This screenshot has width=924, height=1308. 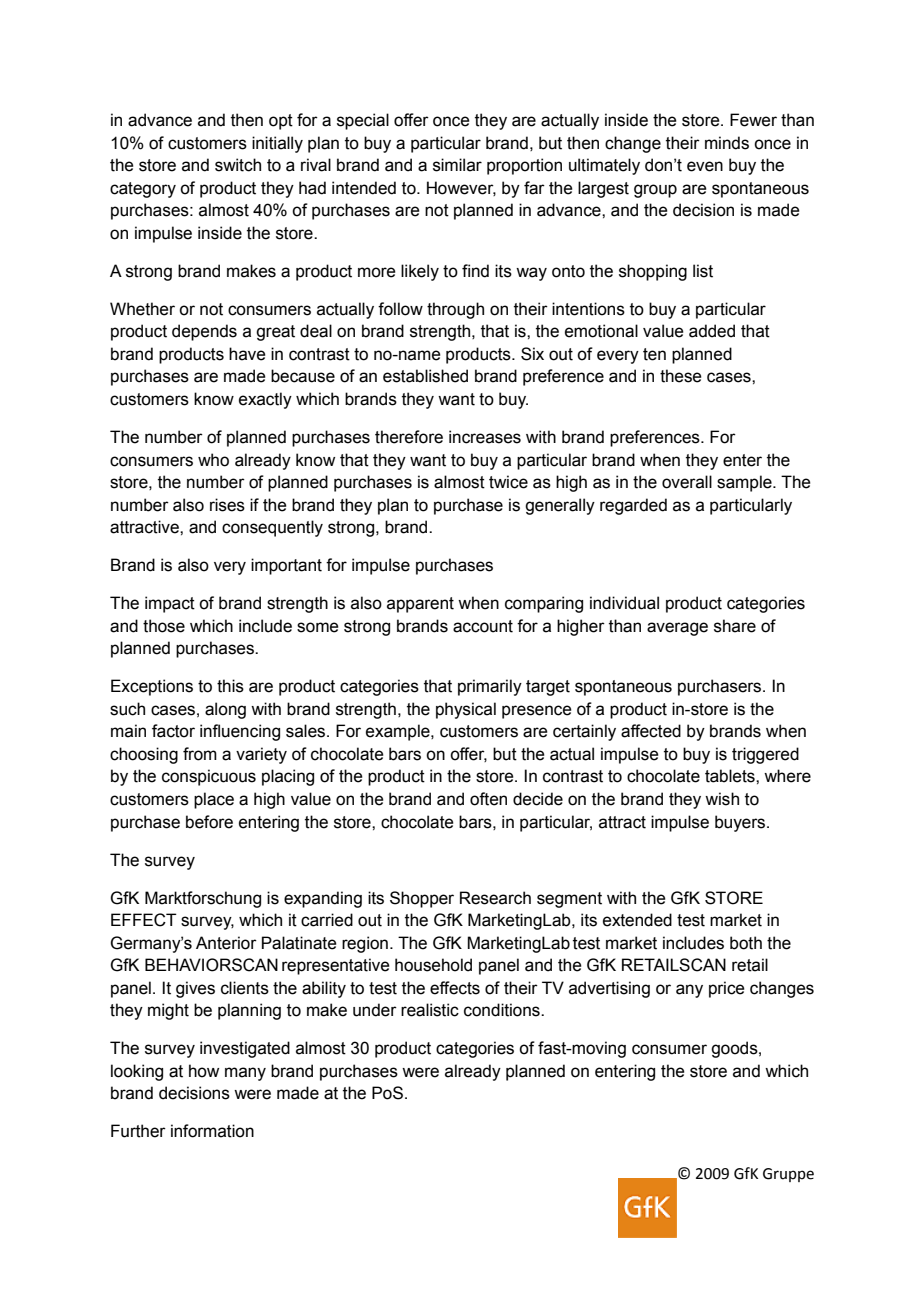 What do you see at coordinates (722, 799) in the screenshot?
I see `wish` at bounding box center [722, 799].
